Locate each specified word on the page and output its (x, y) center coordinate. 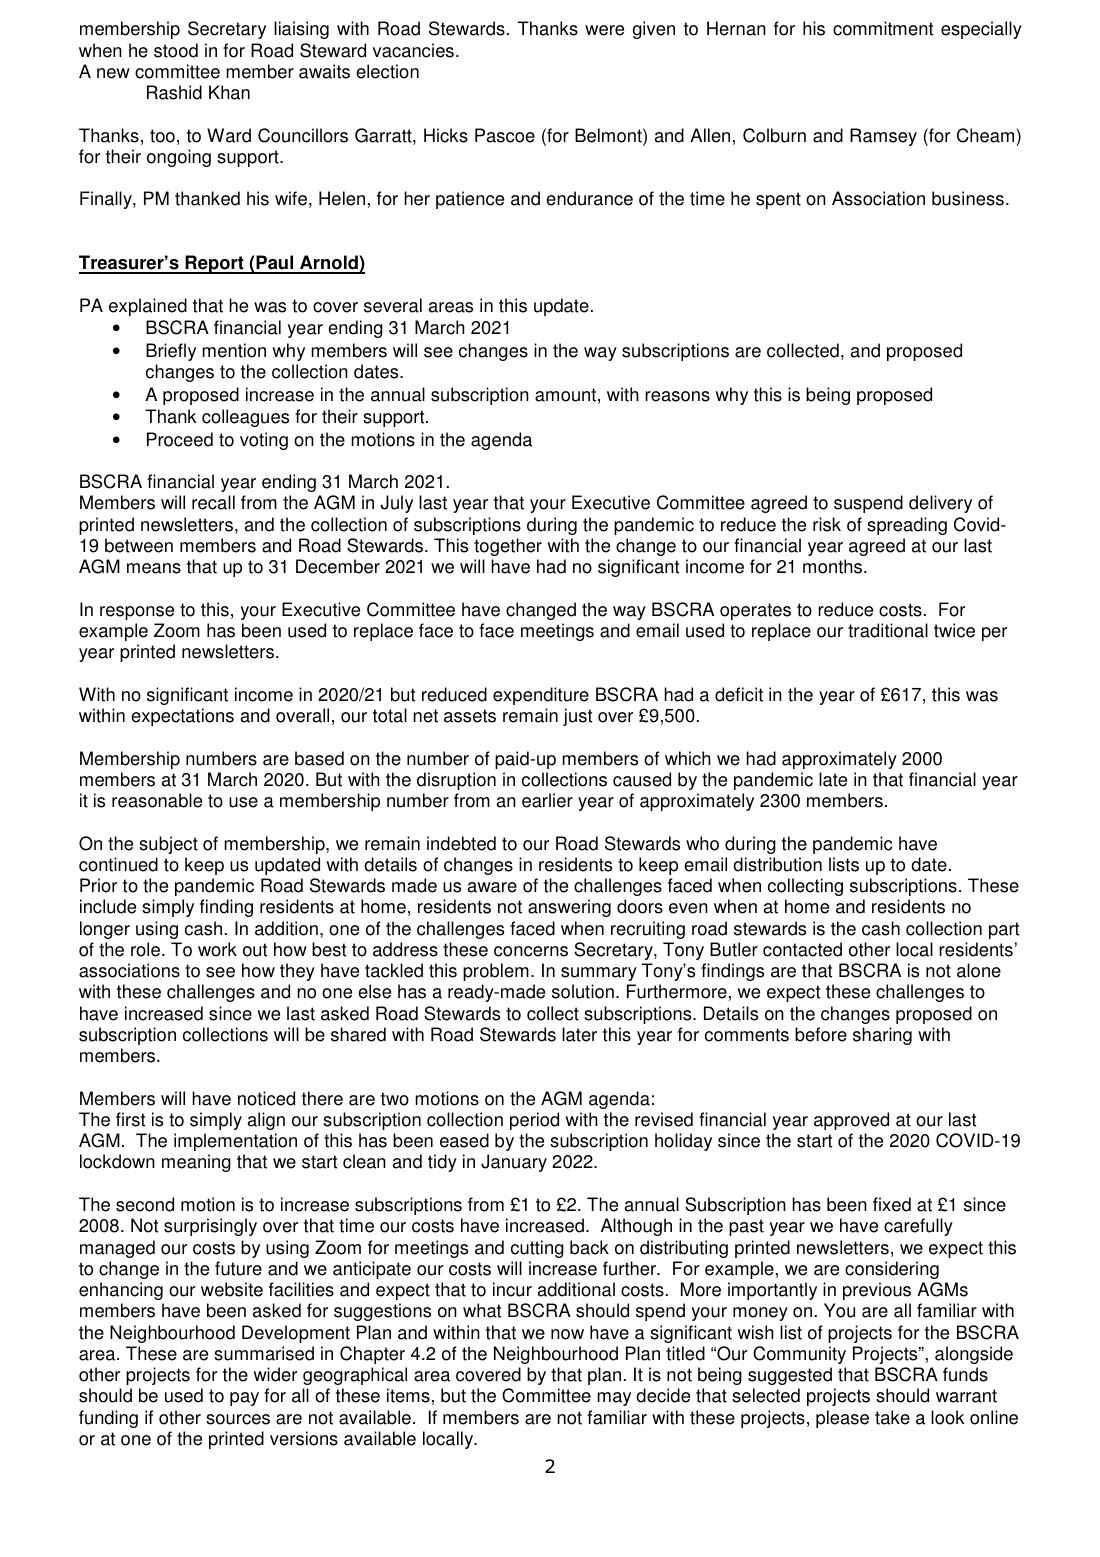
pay (244, 1399)
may (614, 1399)
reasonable (157, 800)
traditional (888, 630)
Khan (229, 92)
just (577, 717)
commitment (883, 28)
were (604, 30)
